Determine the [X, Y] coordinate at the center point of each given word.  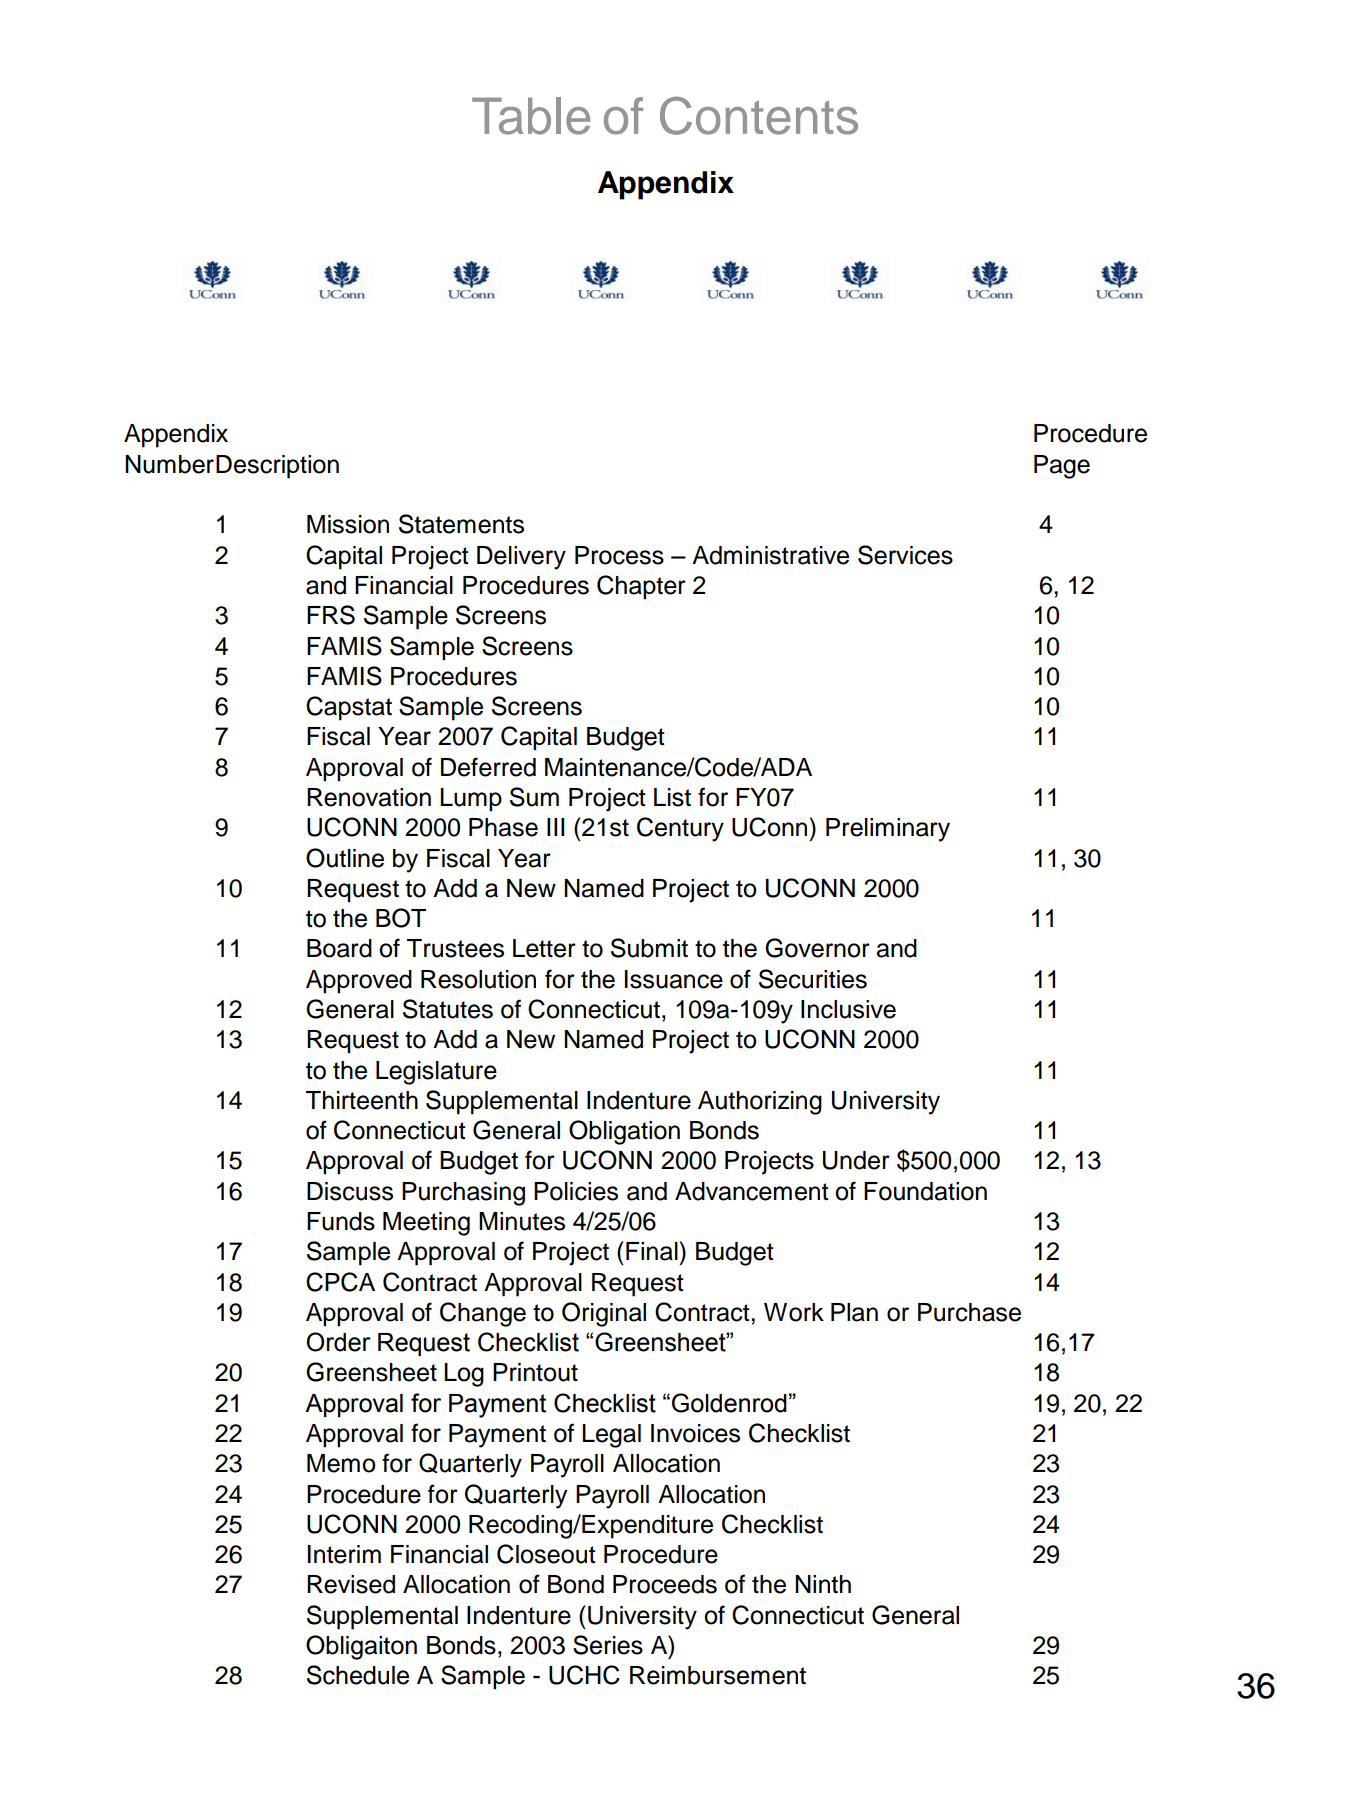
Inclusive [848, 1009]
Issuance [674, 979]
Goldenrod [729, 1403]
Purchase [969, 1312]
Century [680, 829]
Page [1062, 467]
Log [464, 1375]
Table [531, 116]
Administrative [770, 555]
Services [905, 555]
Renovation [369, 797]
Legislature [436, 1073]
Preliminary [888, 830]
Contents [759, 116]
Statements [461, 524]
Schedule [358, 1675]
